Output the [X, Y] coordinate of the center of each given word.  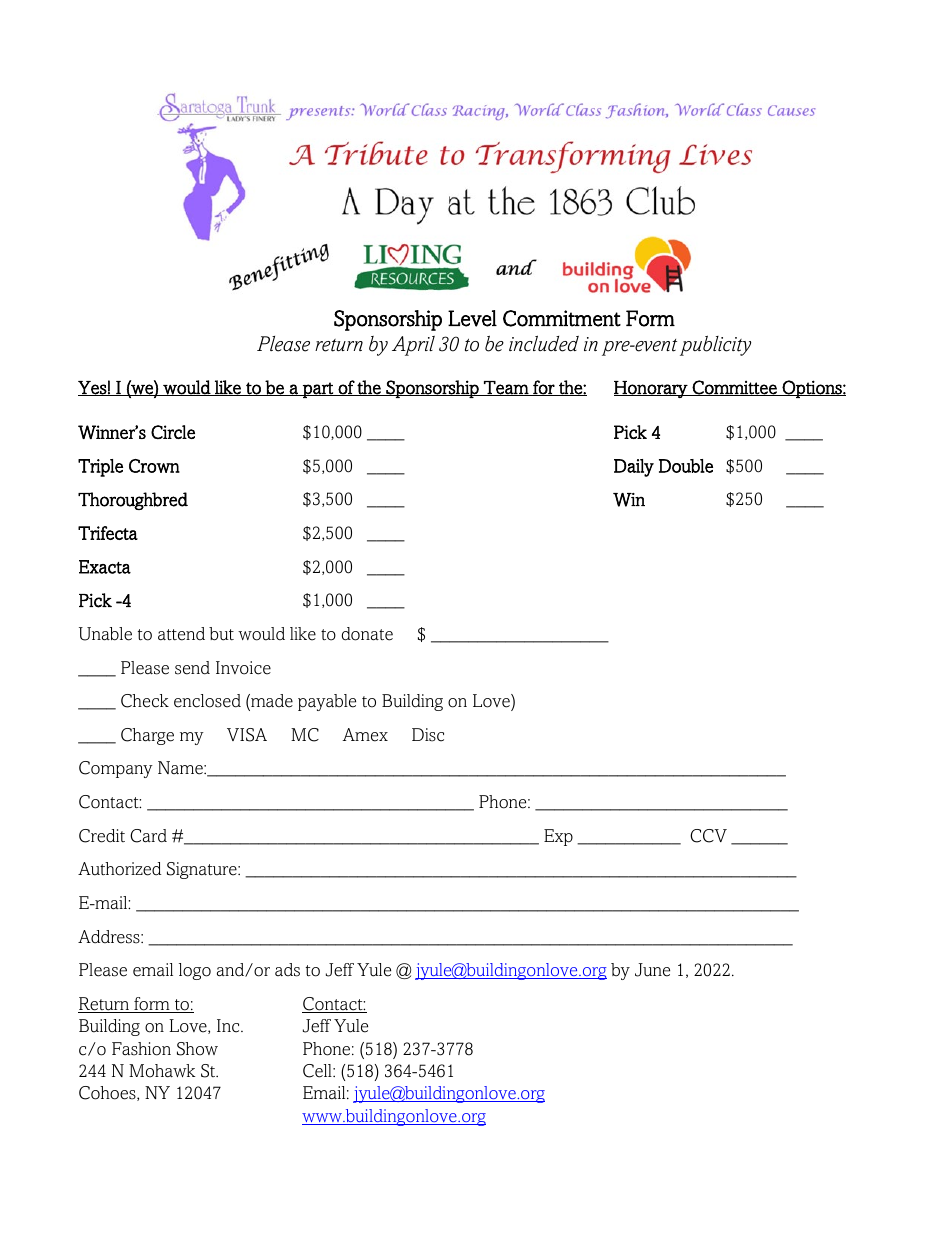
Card [148, 836]
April [413, 346]
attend [181, 634]
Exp [558, 837]
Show [197, 1049]
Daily [634, 468]
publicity [715, 346]
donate [367, 634]
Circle [173, 432]
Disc [428, 735]
